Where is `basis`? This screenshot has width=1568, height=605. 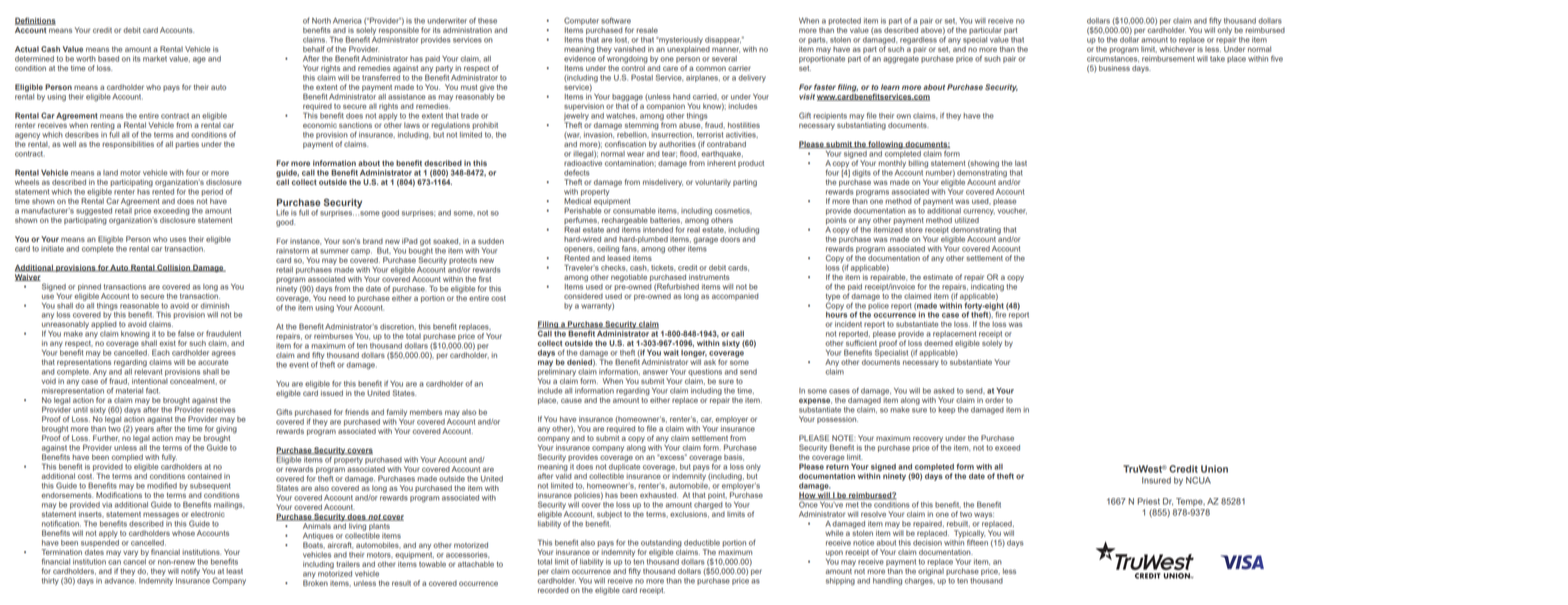
basis is located at coordinates (734, 457).
